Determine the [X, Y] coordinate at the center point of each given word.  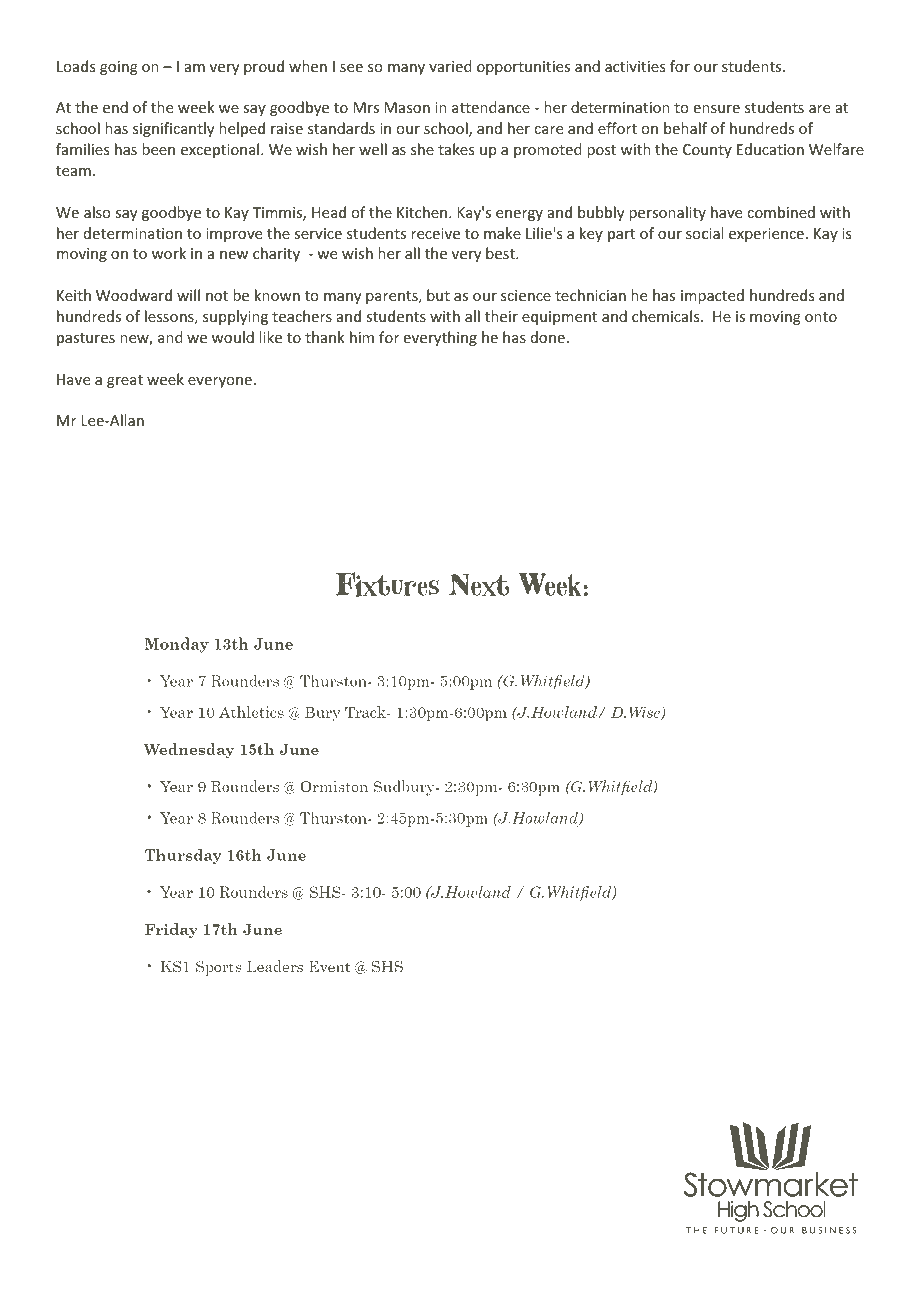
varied [450, 66]
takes [456, 149]
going [119, 68]
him [362, 337]
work [169, 253]
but [438, 295]
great [125, 381]
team [73, 171]
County [707, 151]
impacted [712, 296]
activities [635, 66]
